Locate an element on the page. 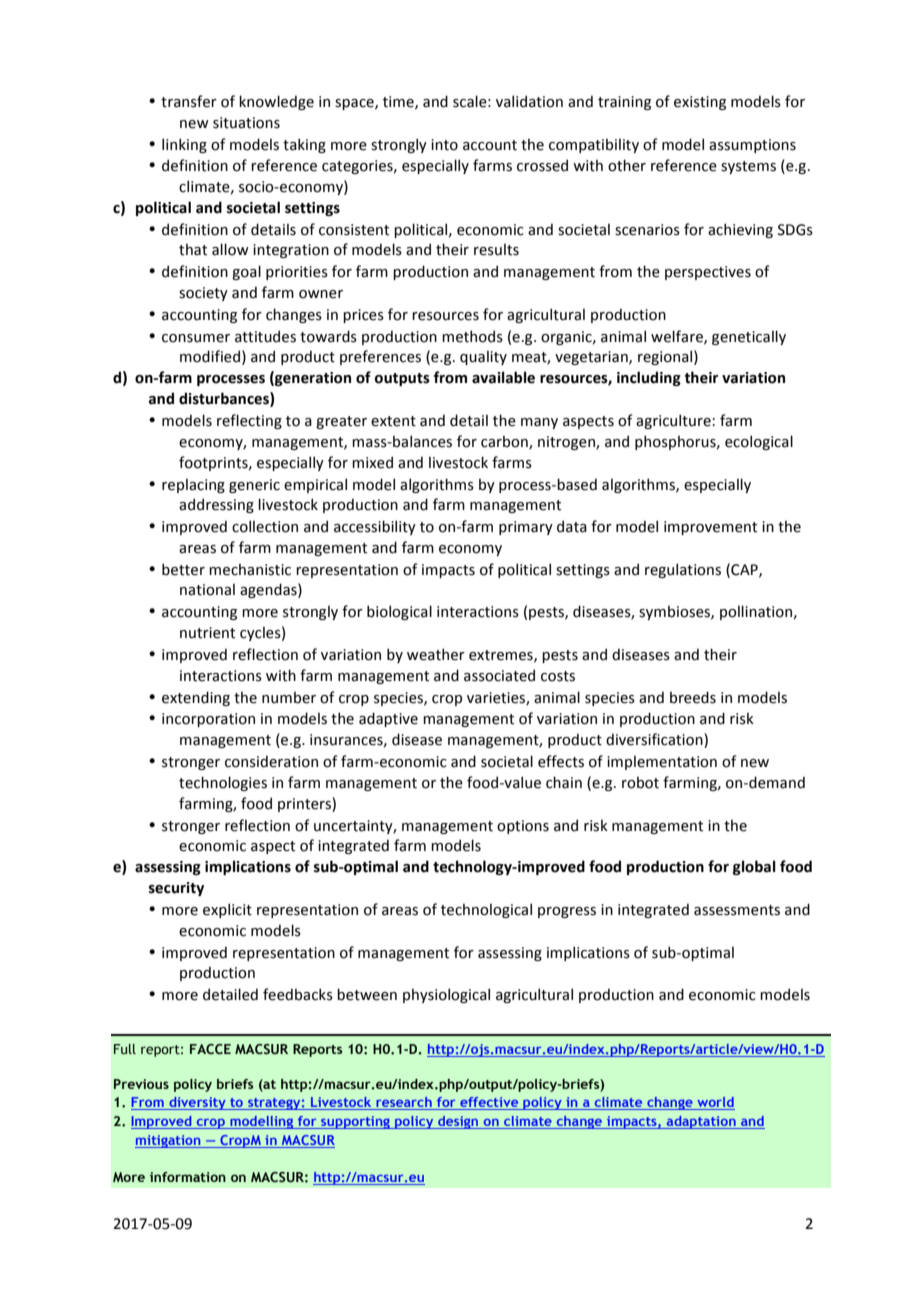  assessments is located at coordinates (737, 910).
